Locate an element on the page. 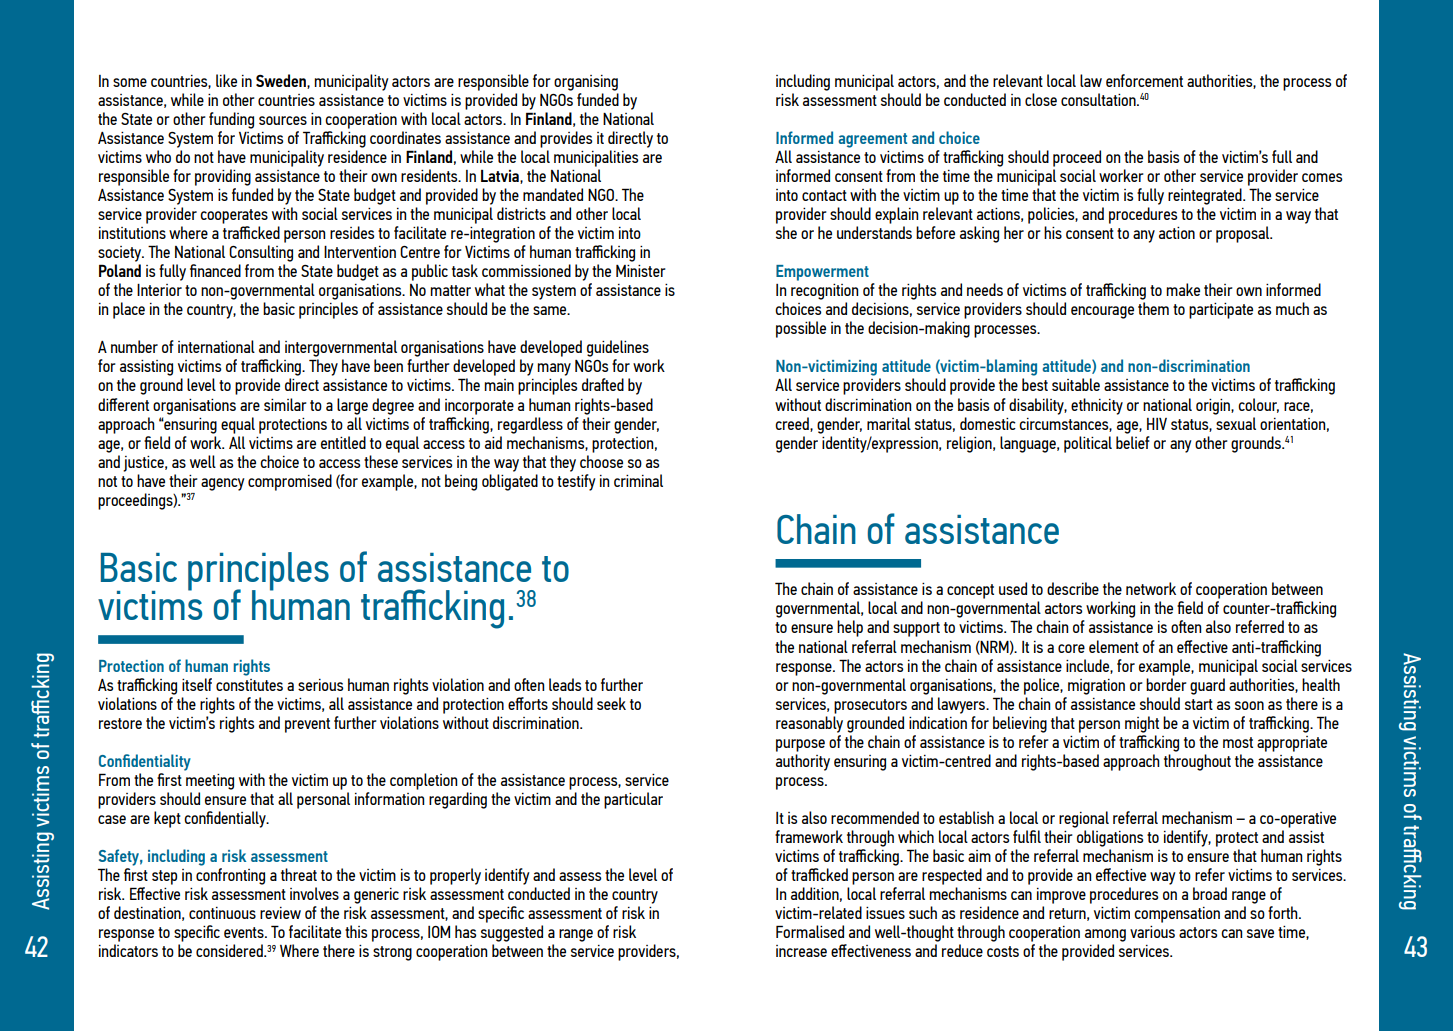  element is located at coordinates (1114, 646).
